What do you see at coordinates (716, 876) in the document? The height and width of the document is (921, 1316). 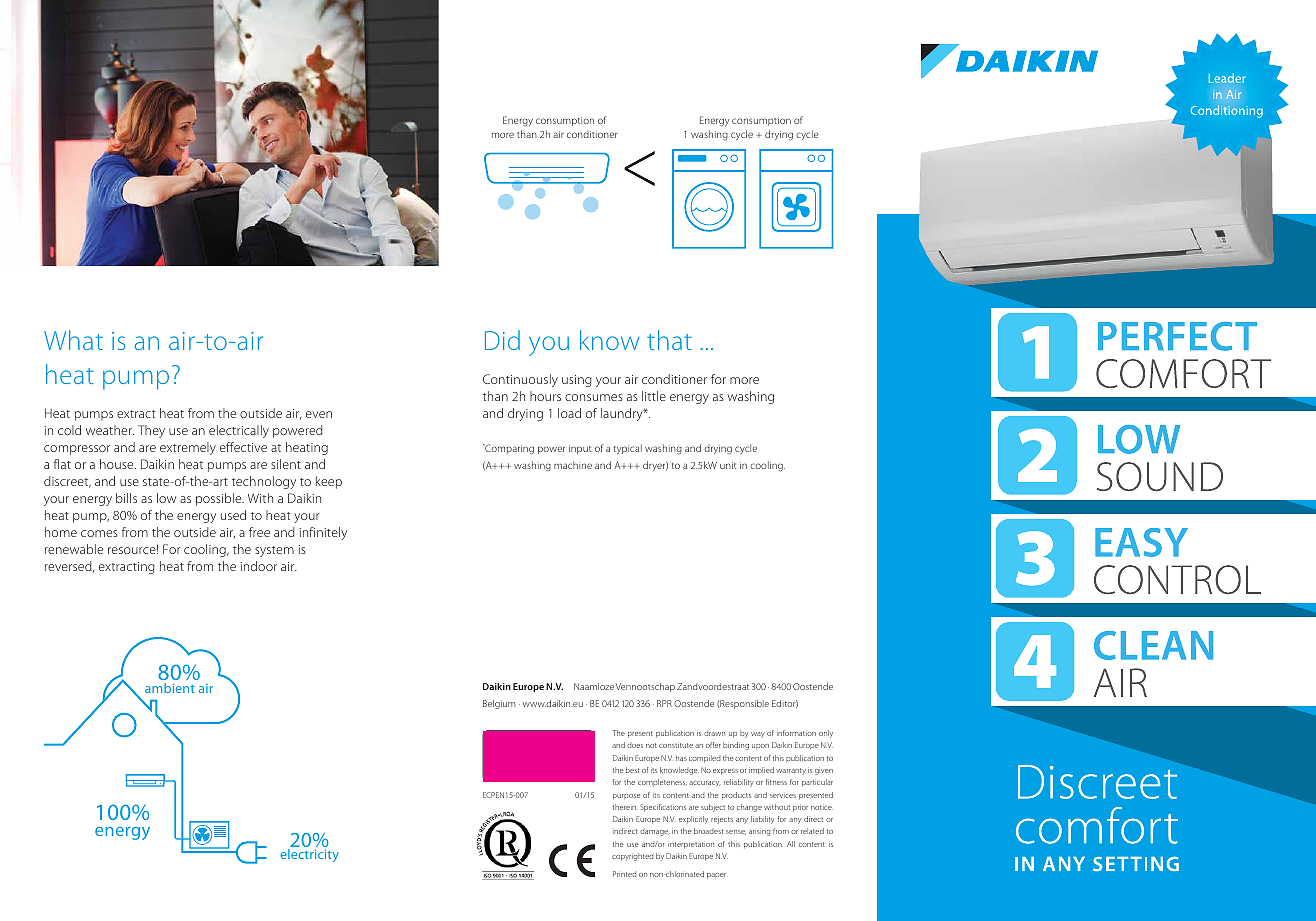 I see `paper` at bounding box center [716, 876].
